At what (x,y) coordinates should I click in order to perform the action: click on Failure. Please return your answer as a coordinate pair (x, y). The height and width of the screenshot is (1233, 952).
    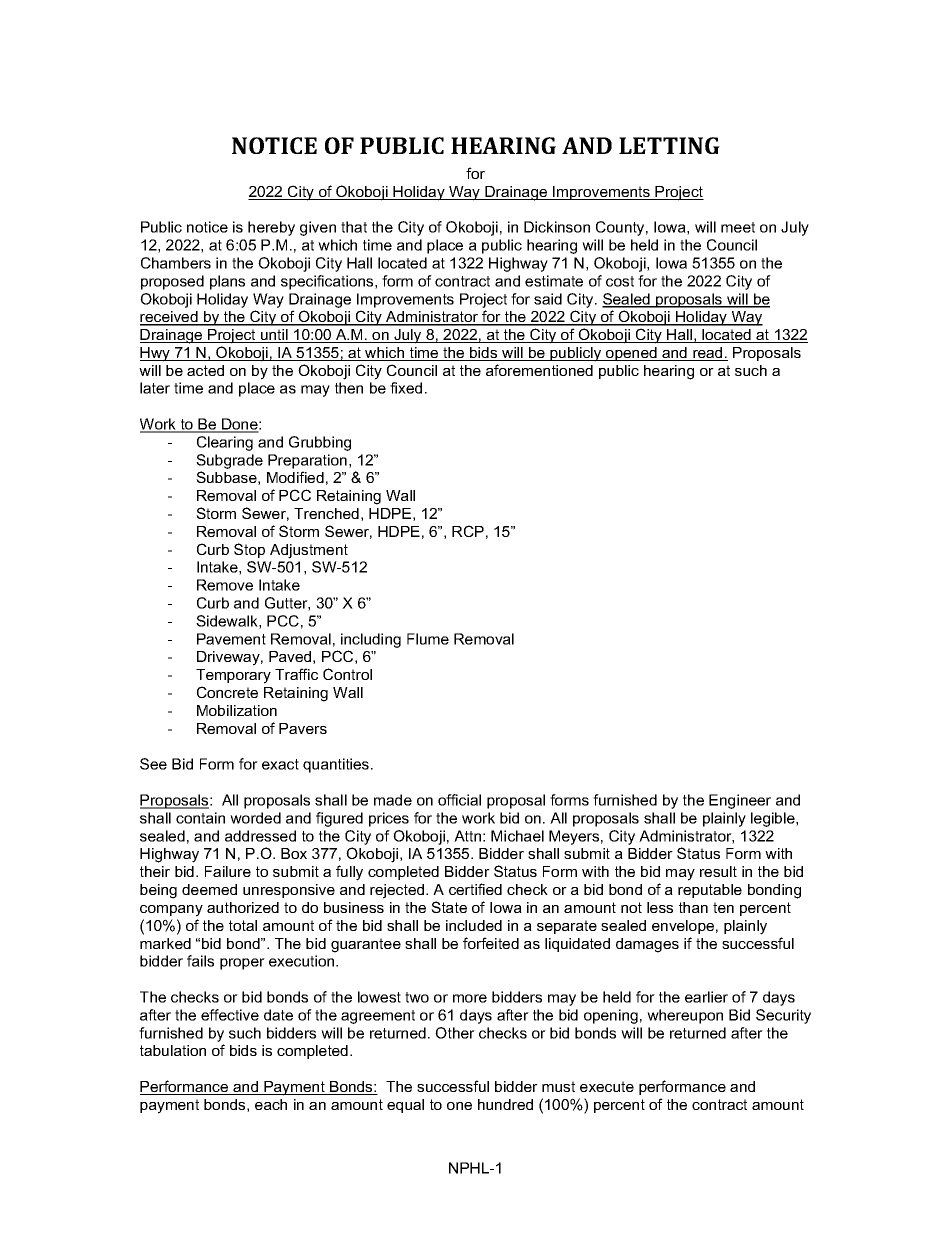
    Looking at the image, I should click on (228, 871).
